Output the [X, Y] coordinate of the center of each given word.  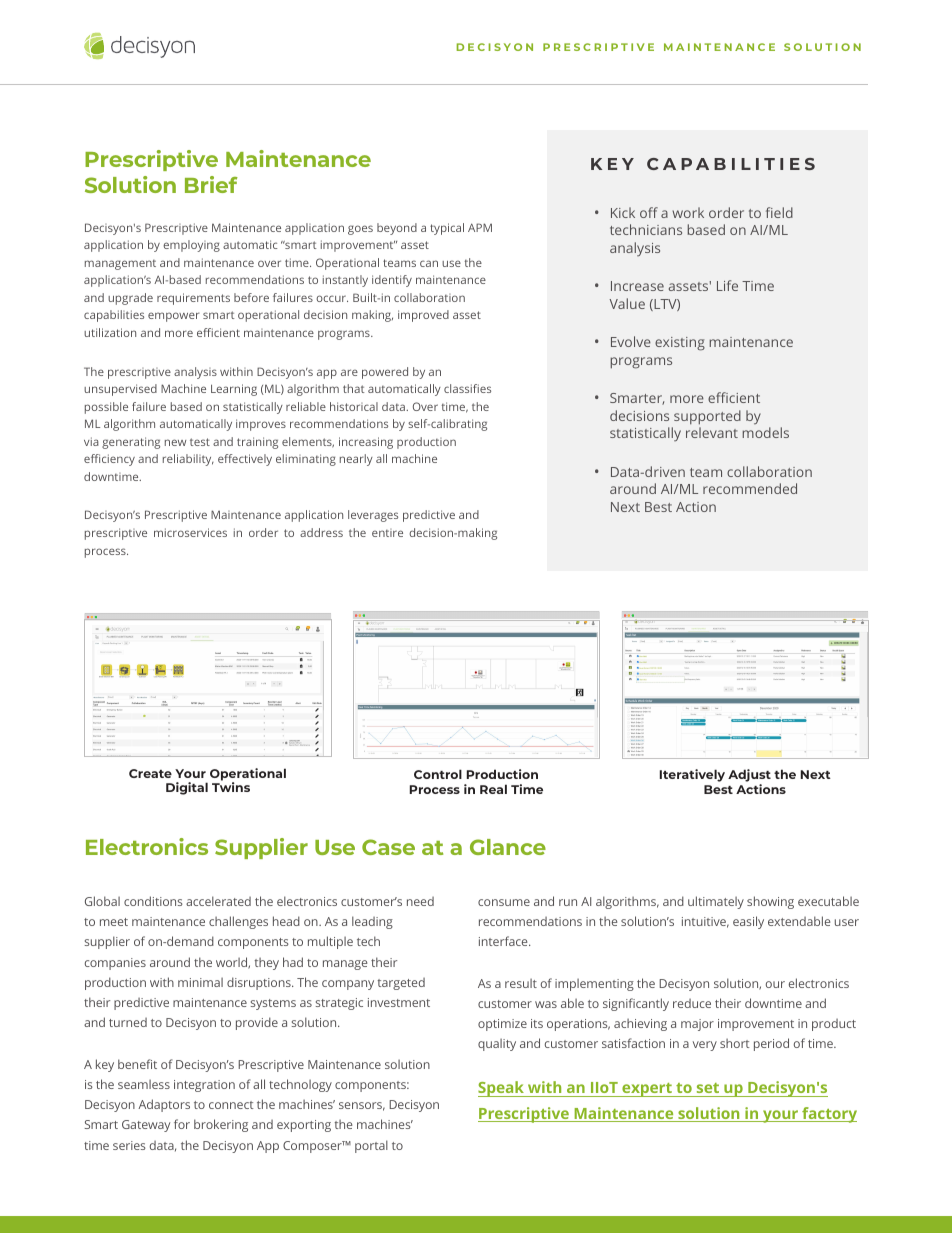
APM [480, 227]
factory [828, 1115]
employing [191, 246]
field [779, 212]
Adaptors [164, 1105]
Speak [502, 1089]
